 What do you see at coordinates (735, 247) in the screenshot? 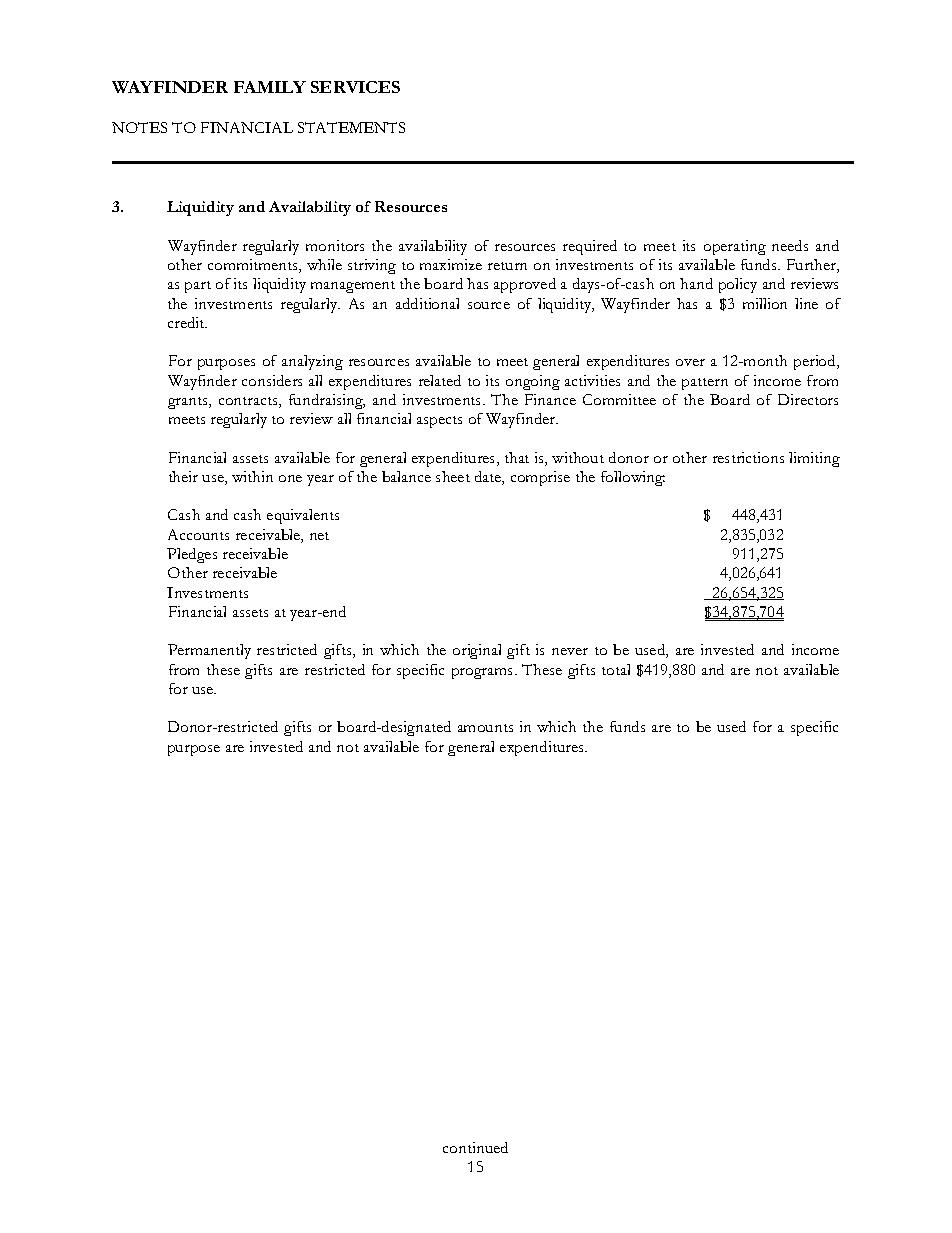
I see `operating` at bounding box center [735, 247].
